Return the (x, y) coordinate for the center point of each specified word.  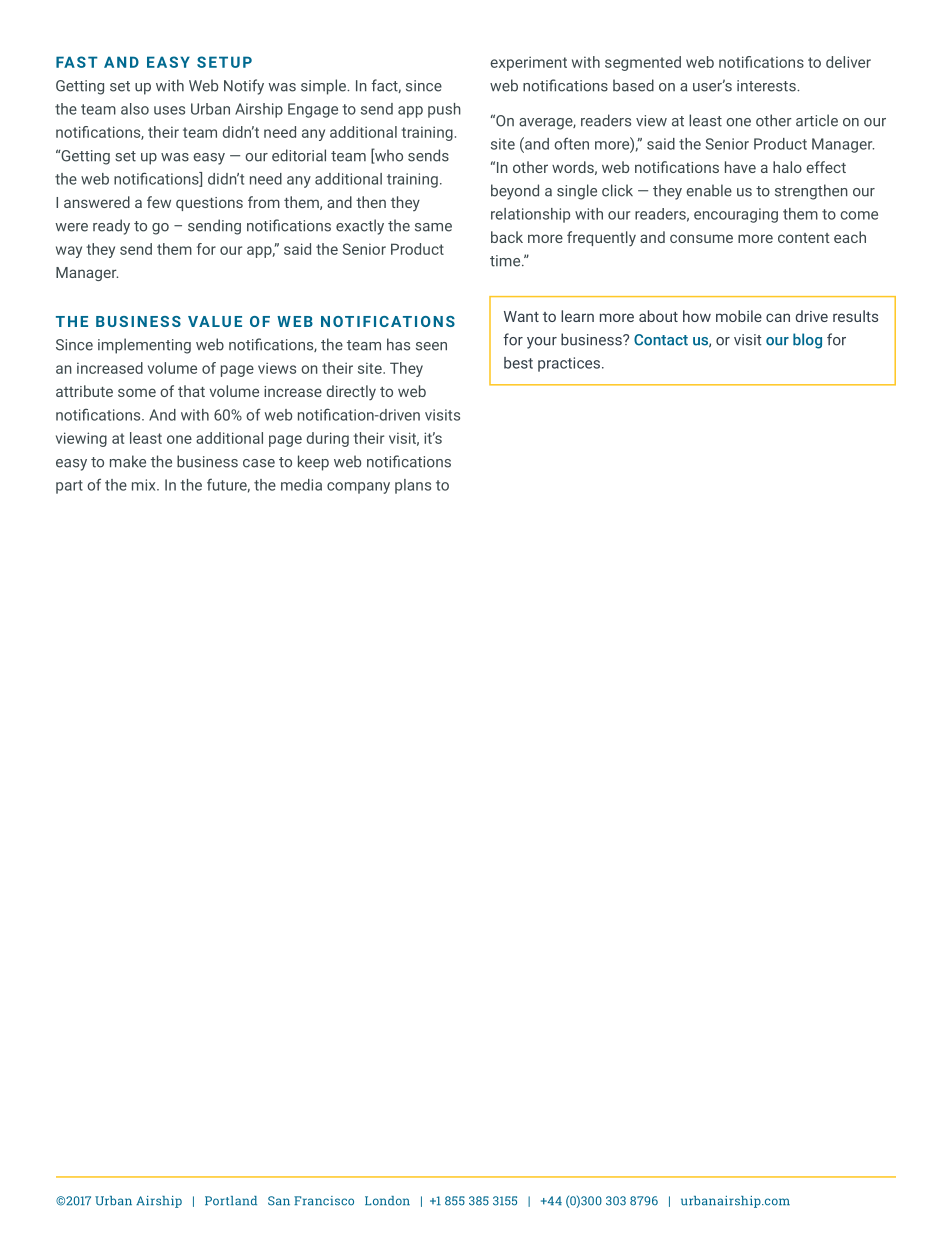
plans (413, 486)
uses (169, 110)
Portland (231, 1201)
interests (767, 86)
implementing (144, 346)
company (358, 488)
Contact (661, 340)
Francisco (324, 1201)
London (387, 1201)
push (444, 110)
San (279, 1201)
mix (145, 485)
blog (807, 341)
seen (431, 346)
